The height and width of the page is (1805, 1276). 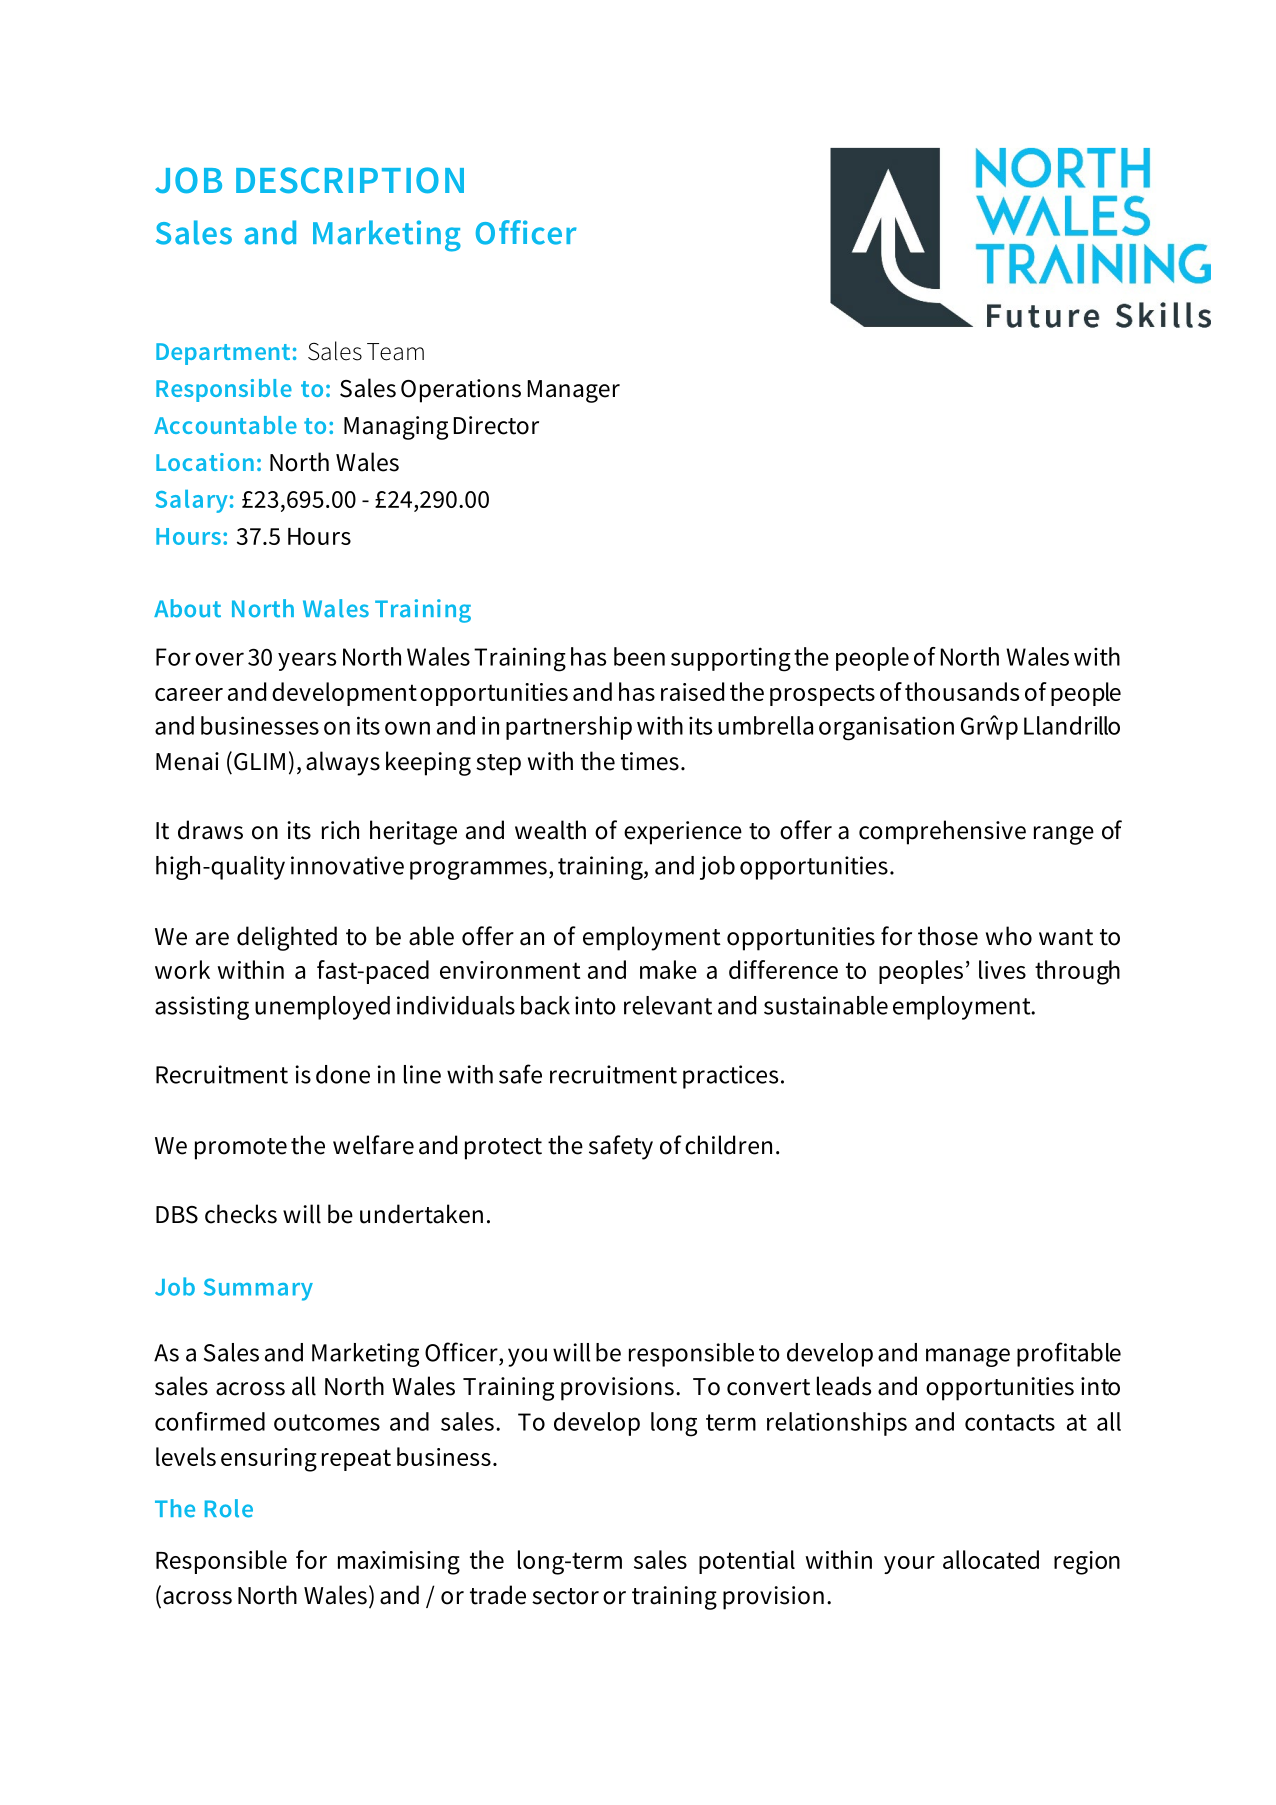 What do you see at coordinates (991, 1559) in the page?
I see `allocated` at bounding box center [991, 1559].
